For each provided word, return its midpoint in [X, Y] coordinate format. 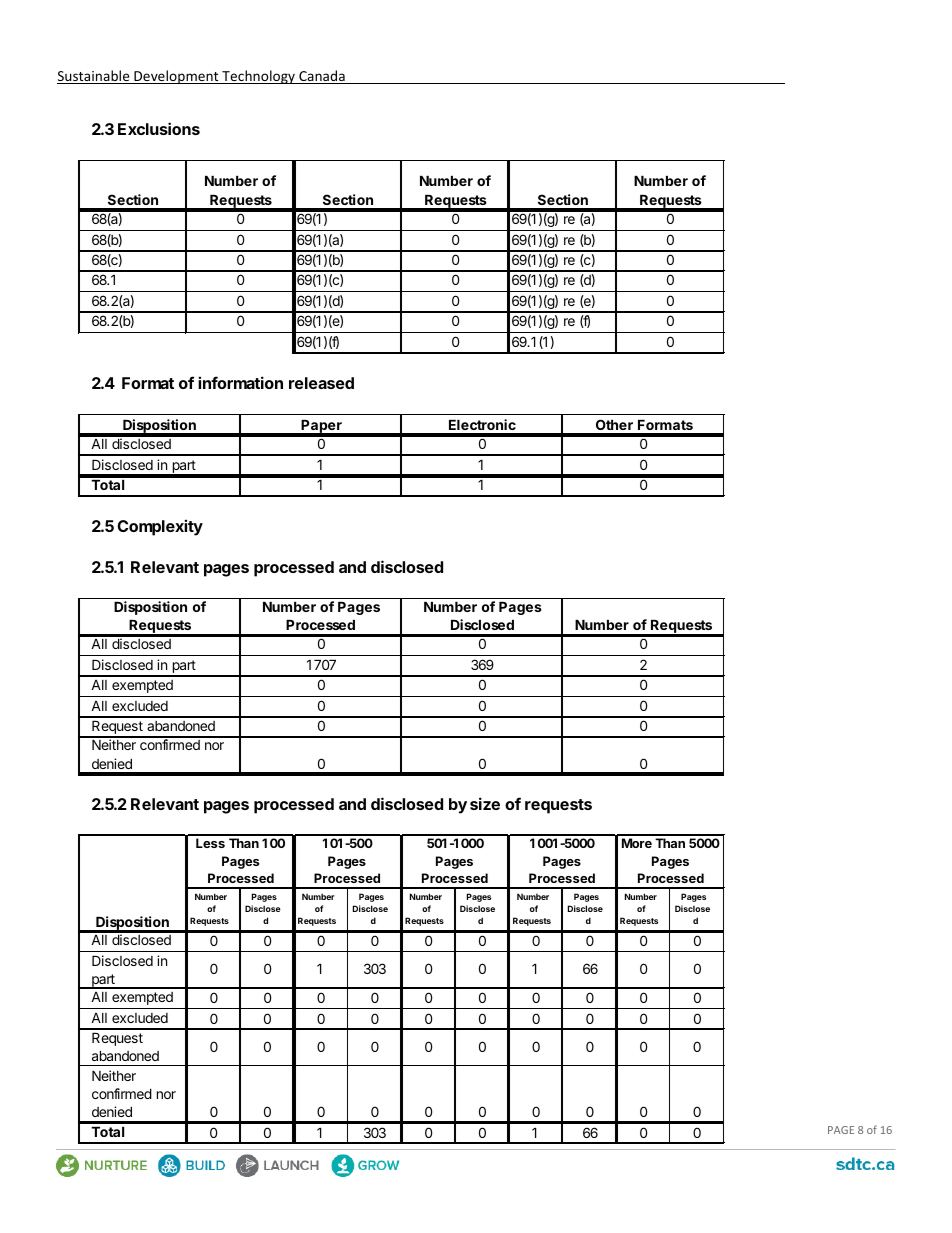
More [637, 843]
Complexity [160, 527]
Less [210, 843]
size [485, 803]
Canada [322, 77]
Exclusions [159, 128]
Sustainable [94, 77]
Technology [258, 77]
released [321, 383]
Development [176, 77]
